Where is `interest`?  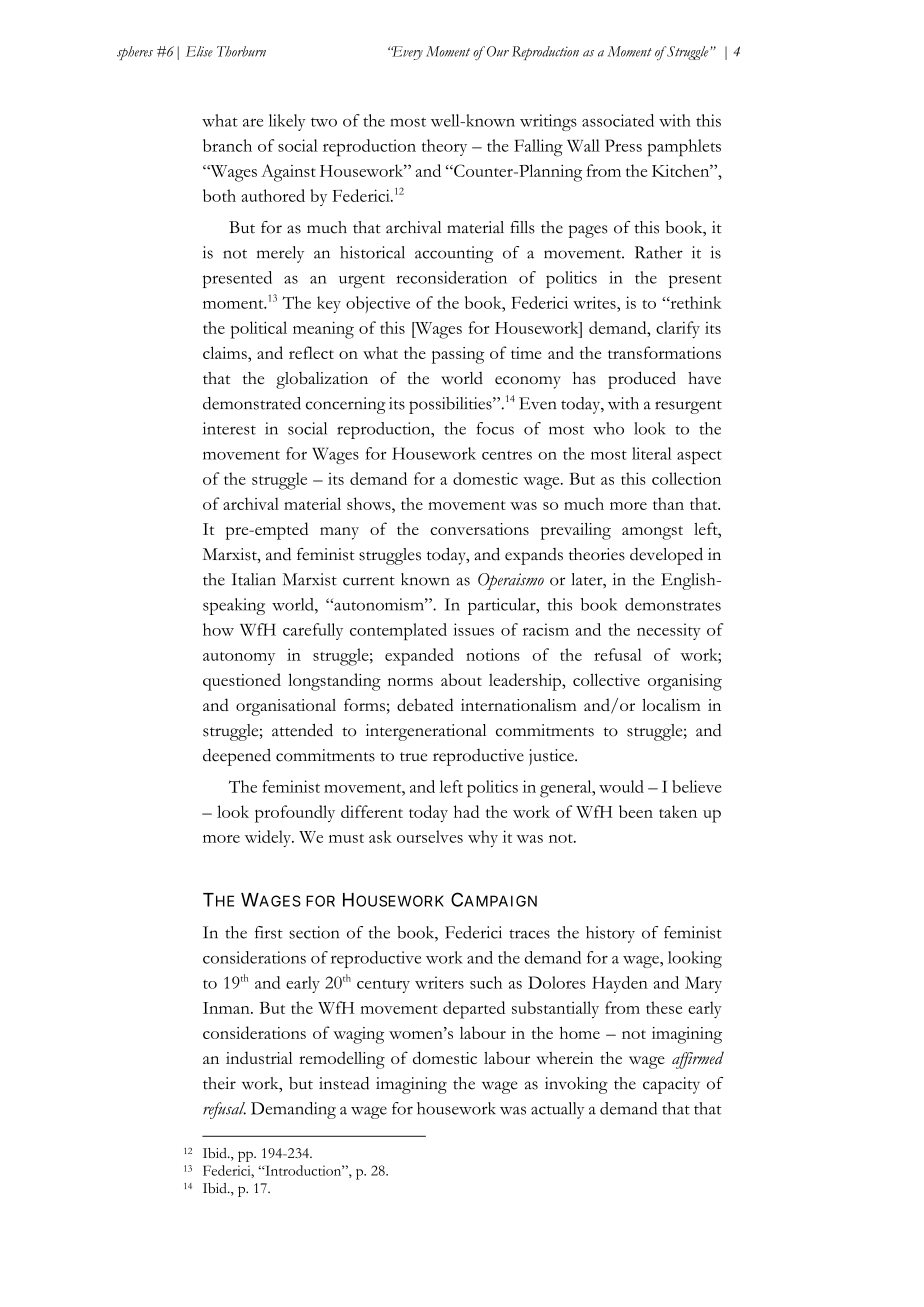
interest is located at coordinates (229, 428).
